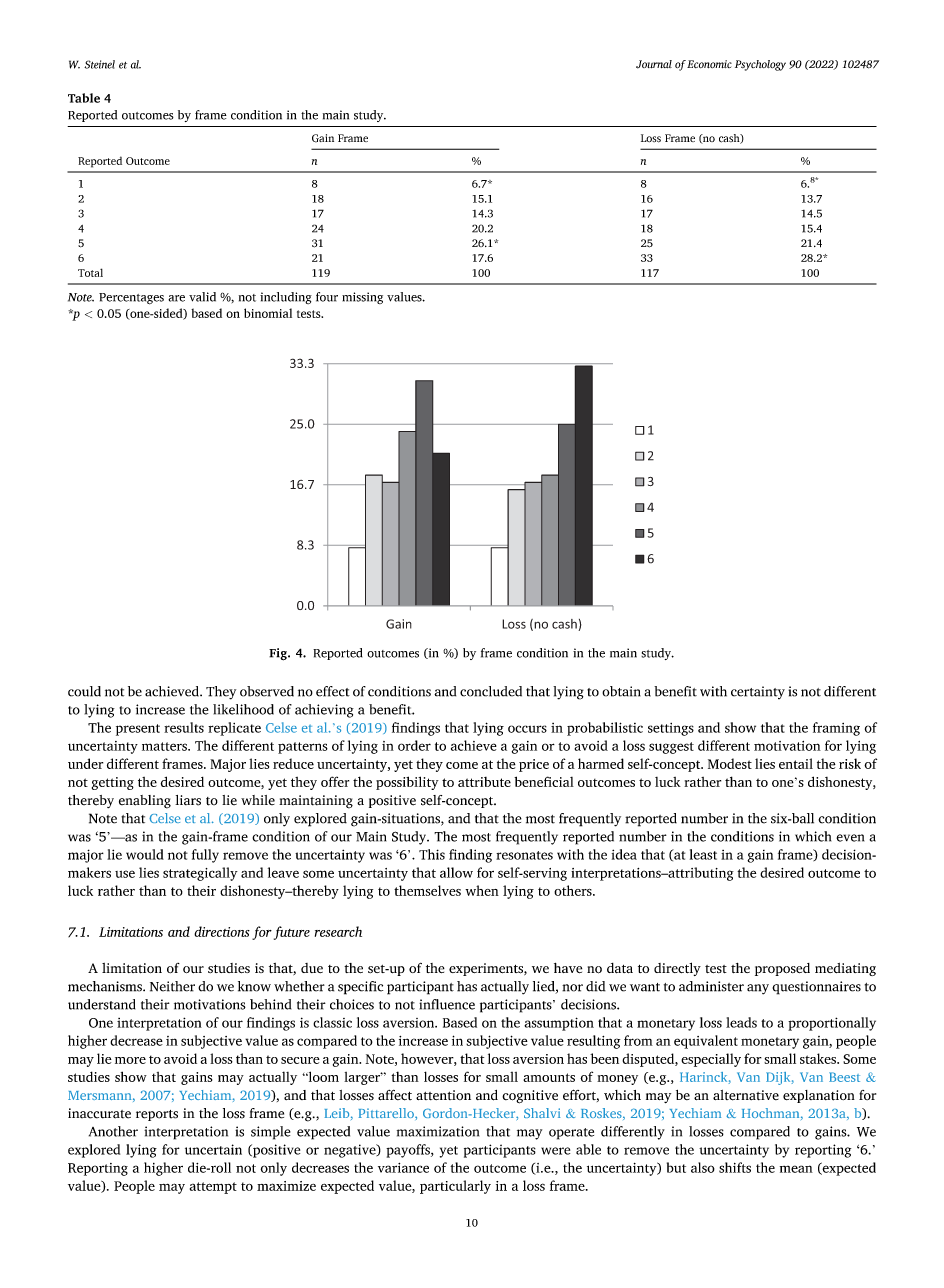  Describe the element at coordinates (491, 691) in the image. I see `concluded` at that location.
